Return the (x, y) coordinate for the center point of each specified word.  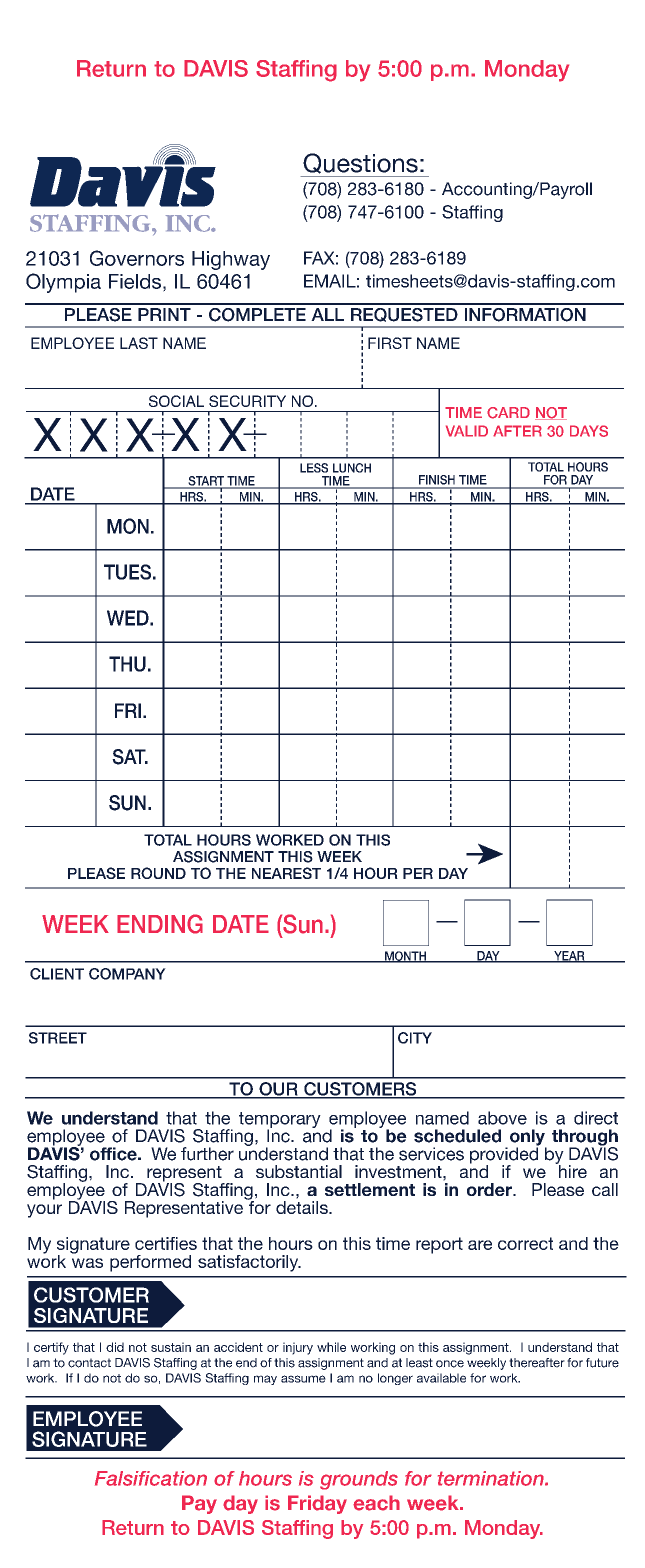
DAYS (589, 431)
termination (492, 1478)
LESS (314, 468)
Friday (317, 1504)
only (528, 1138)
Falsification (151, 1478)
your (44, 1211)
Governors (137, 258)
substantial (299, 1171)
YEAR (569, 957)
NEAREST (286, 873)
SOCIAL (176, 401)
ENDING (160, 924)
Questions (360, 163)
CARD (508, 413)
